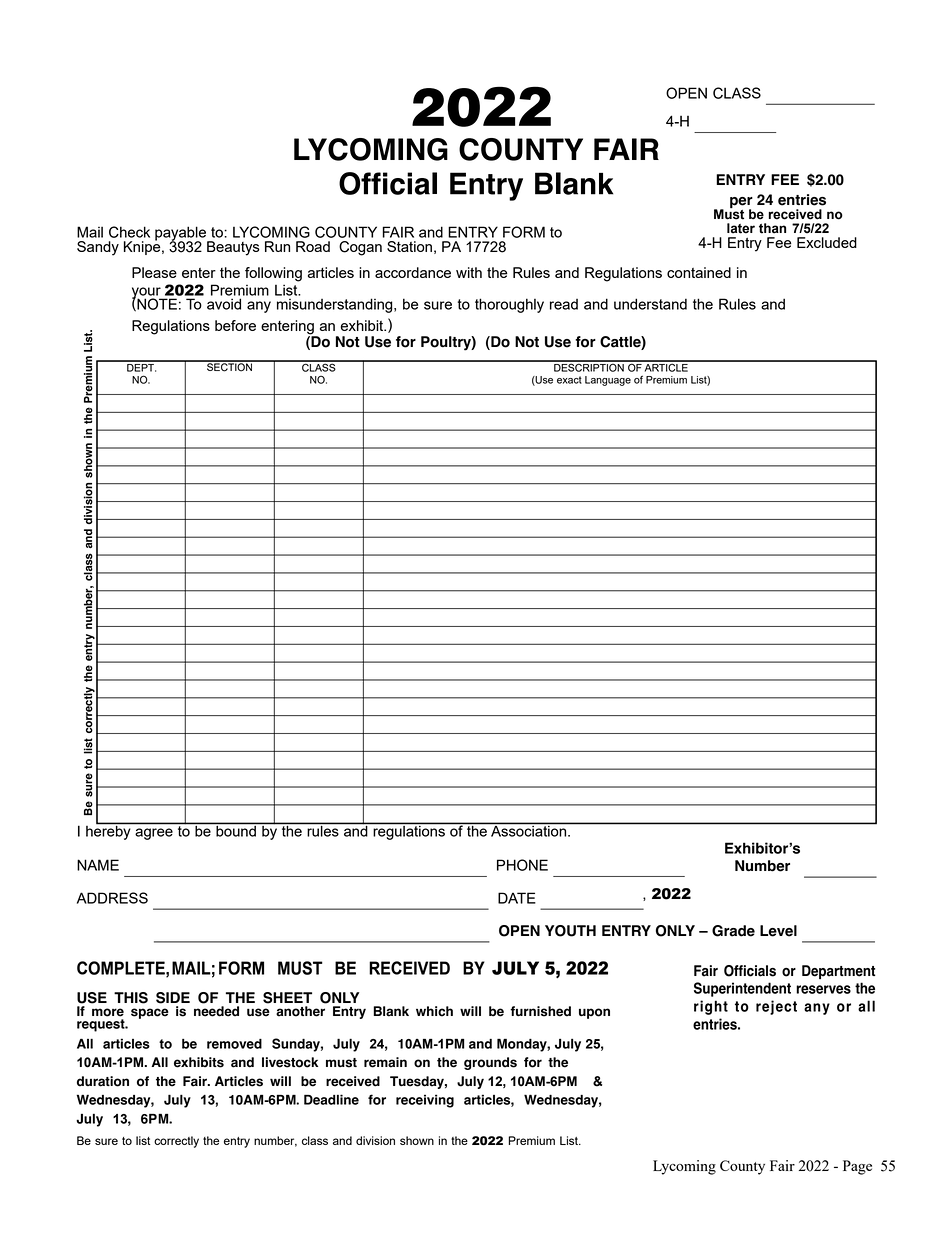 This screenshot has width=952, height=1233. I want to click on duration, so click(103, 1081).
